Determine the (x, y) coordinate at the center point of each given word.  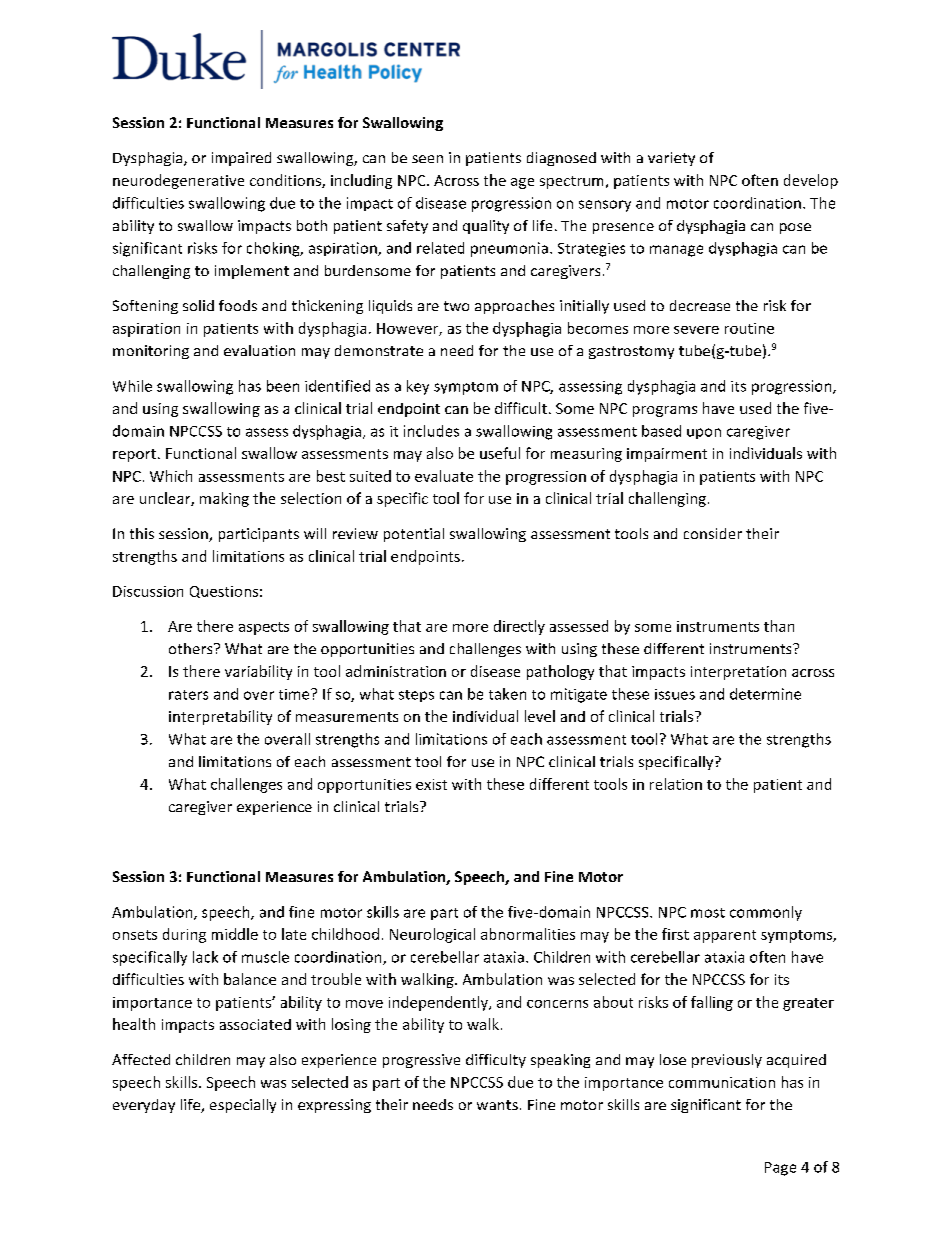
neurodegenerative (178, 181)
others (192, 648)
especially (243, 1106)
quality (486, 227)
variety (671, 159)
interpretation (738, 673)
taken (507, 694)
